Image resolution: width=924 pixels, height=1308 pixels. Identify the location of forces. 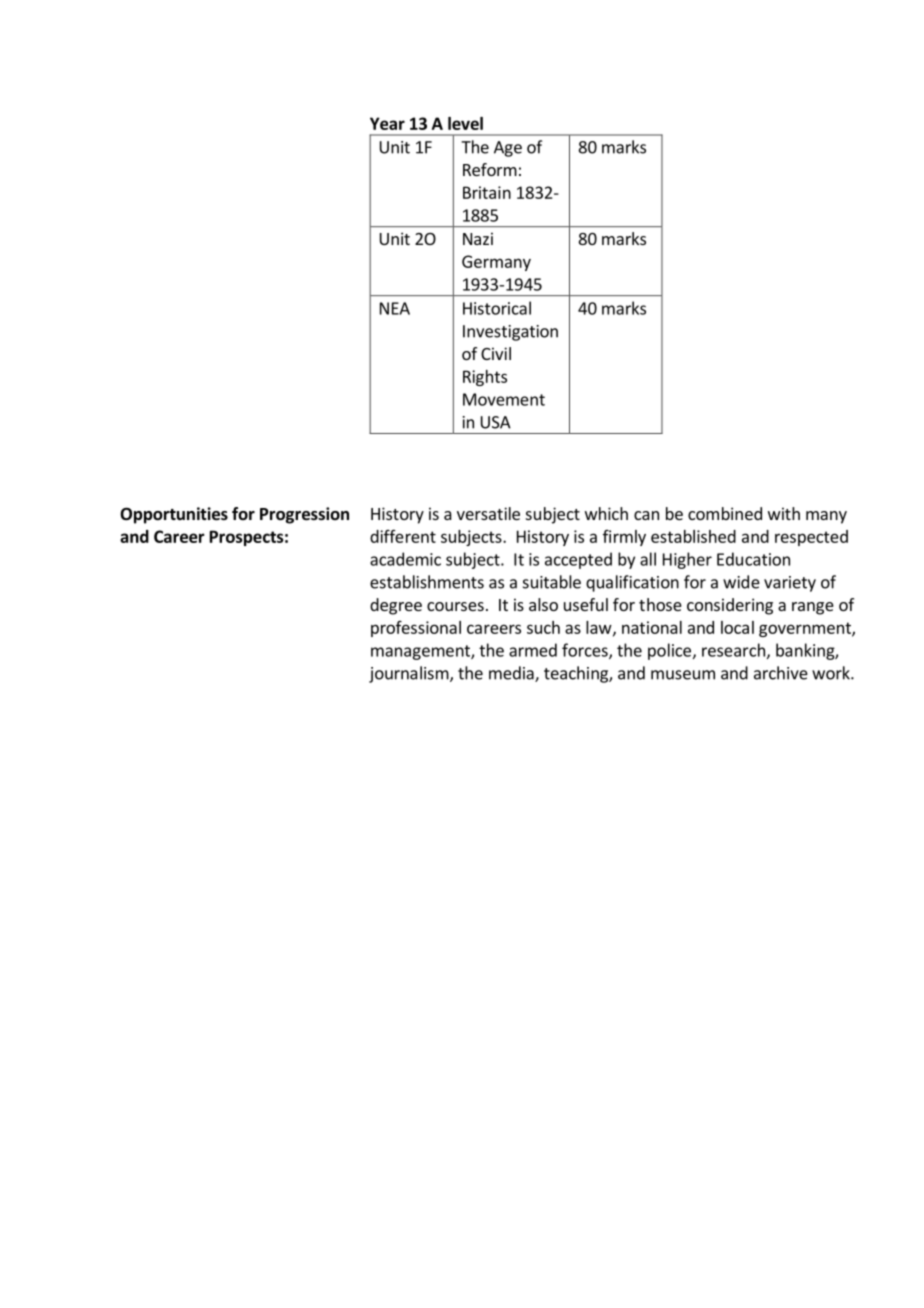
(586, 651).
